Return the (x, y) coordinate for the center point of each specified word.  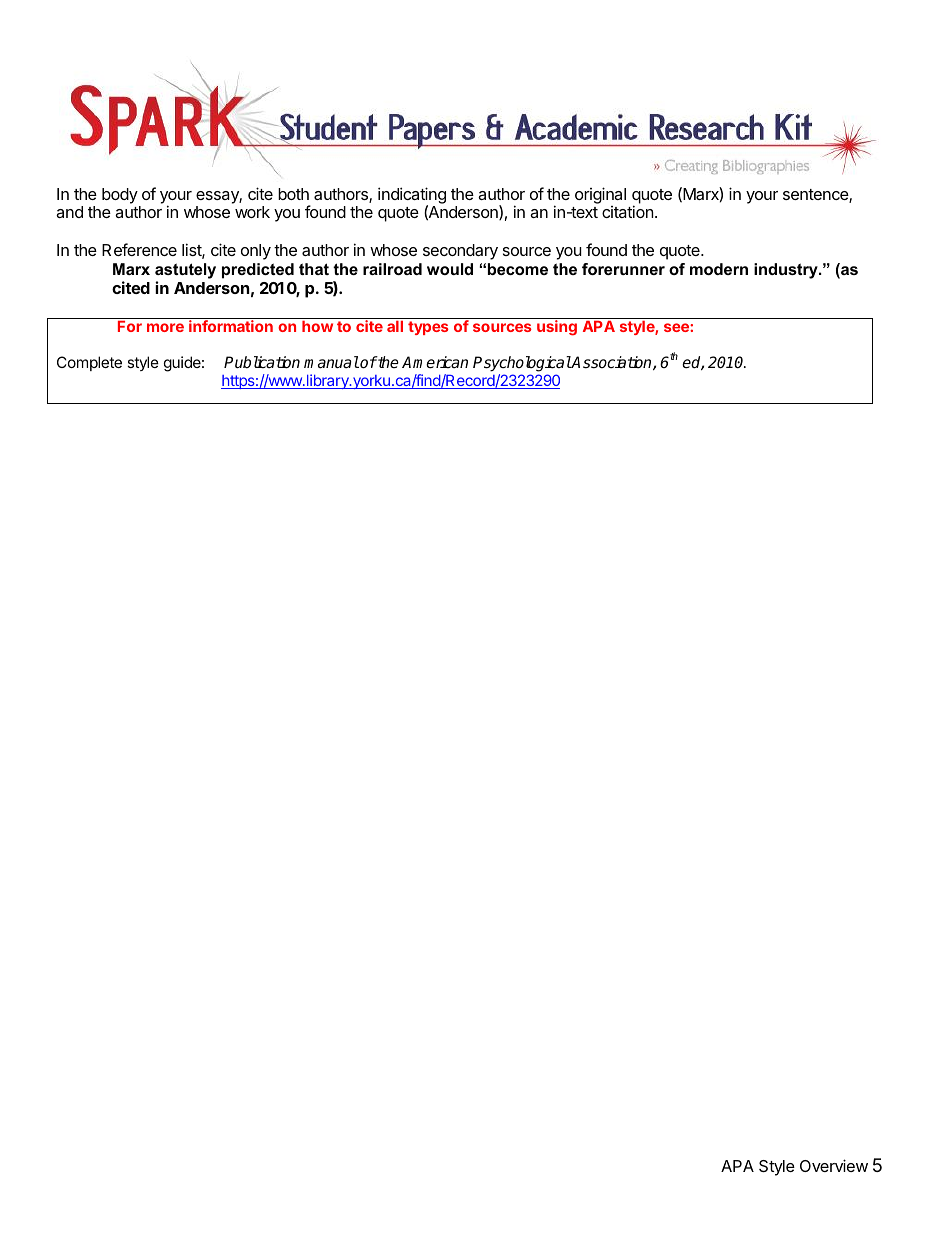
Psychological (522, 365)
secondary (460, 252)
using (557, 328)
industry (787, 271)
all (395, 326)
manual (331, 362)
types (428, 328)
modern (719, 269)
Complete (89, 363)
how (317, 326)
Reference (139, 249)
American (435, 362)
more (165, 327)
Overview (834, 1165)
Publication (262, 362)
